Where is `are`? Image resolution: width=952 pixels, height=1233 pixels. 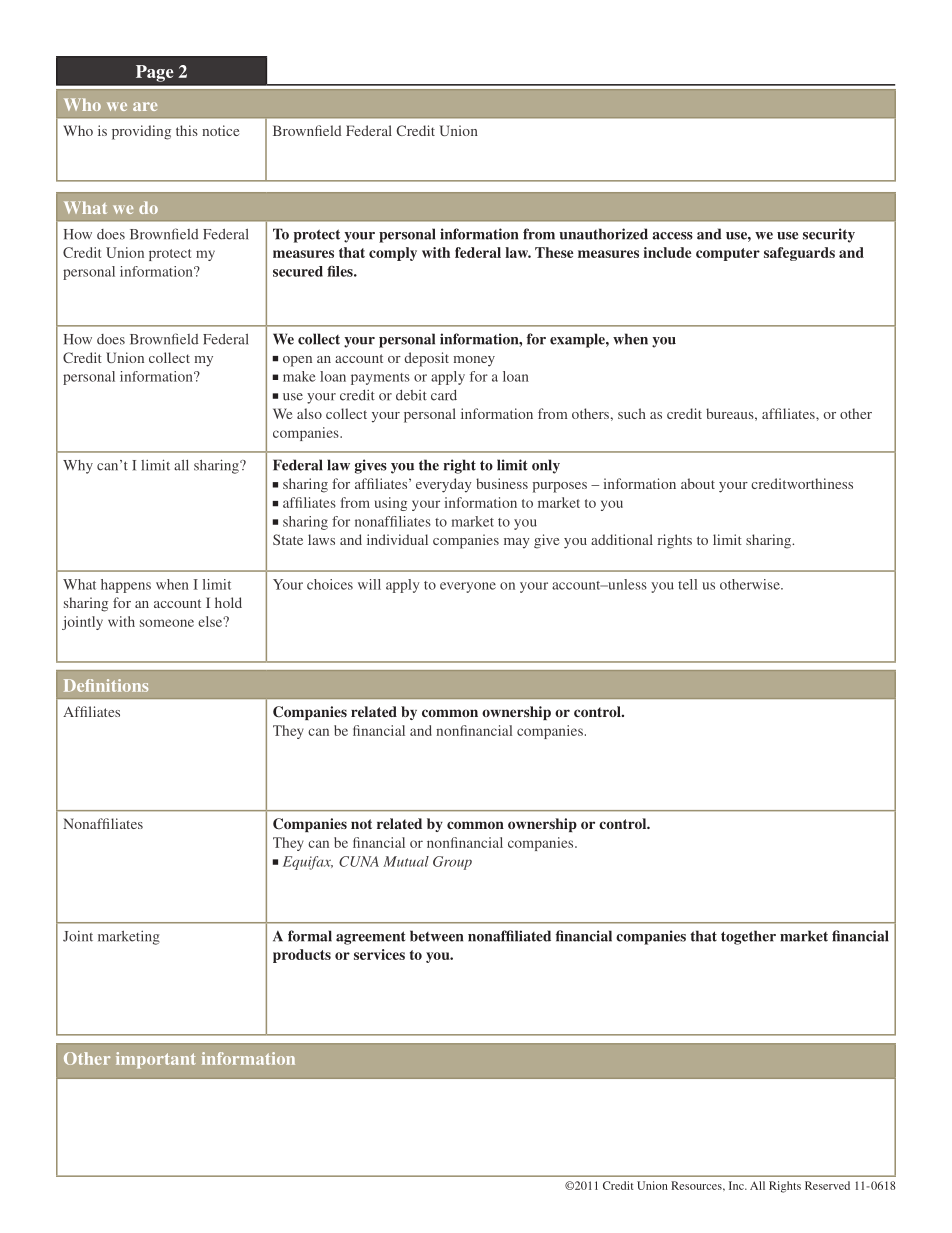
are is located at coordinates (145, 106).
